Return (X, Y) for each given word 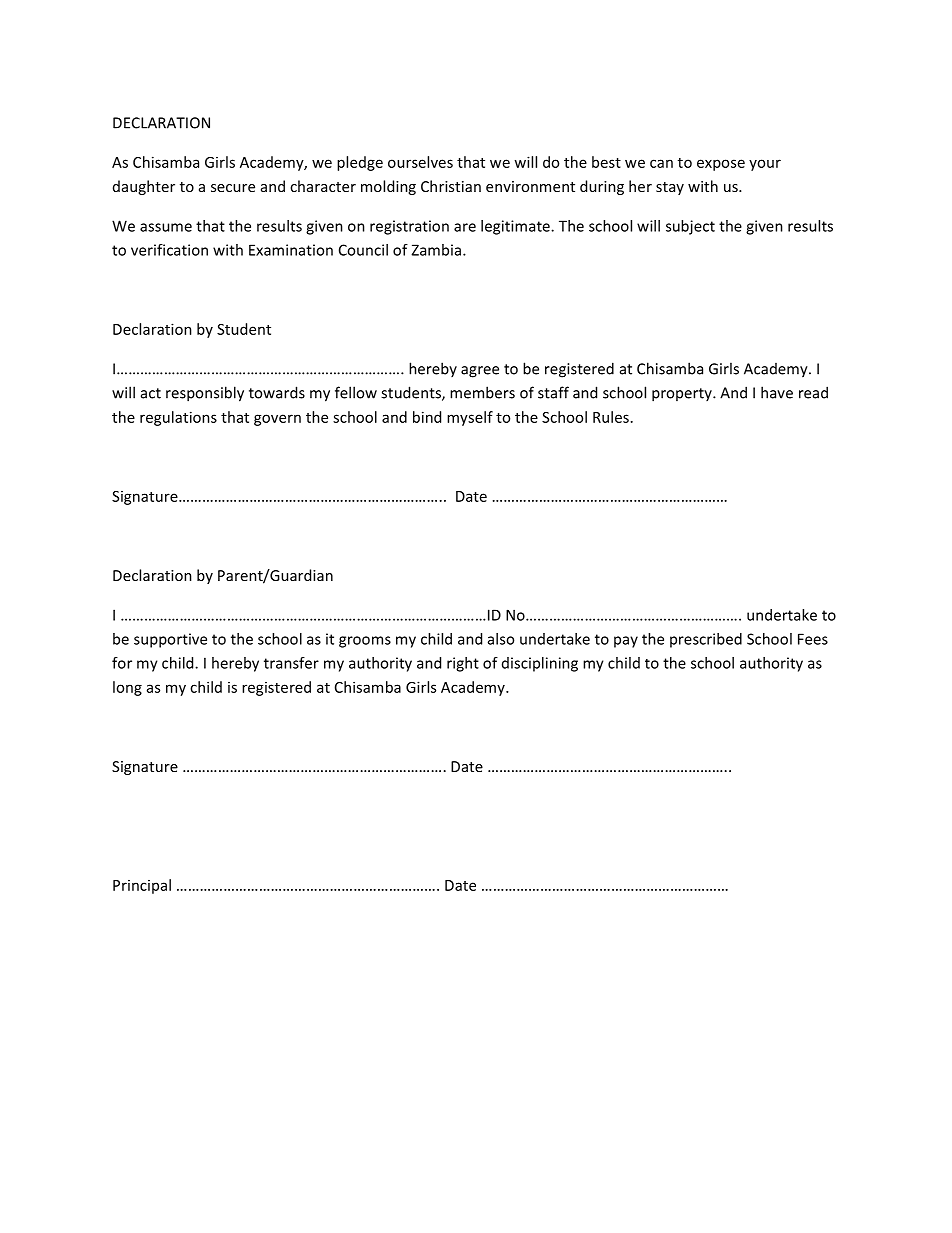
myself (470, 418)
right (463, 664)
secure (233, 188)
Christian (451, 186)
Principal (142, 886)
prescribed (706, 640)
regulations (178, 418)
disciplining (540, 664)
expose (721, 165)
